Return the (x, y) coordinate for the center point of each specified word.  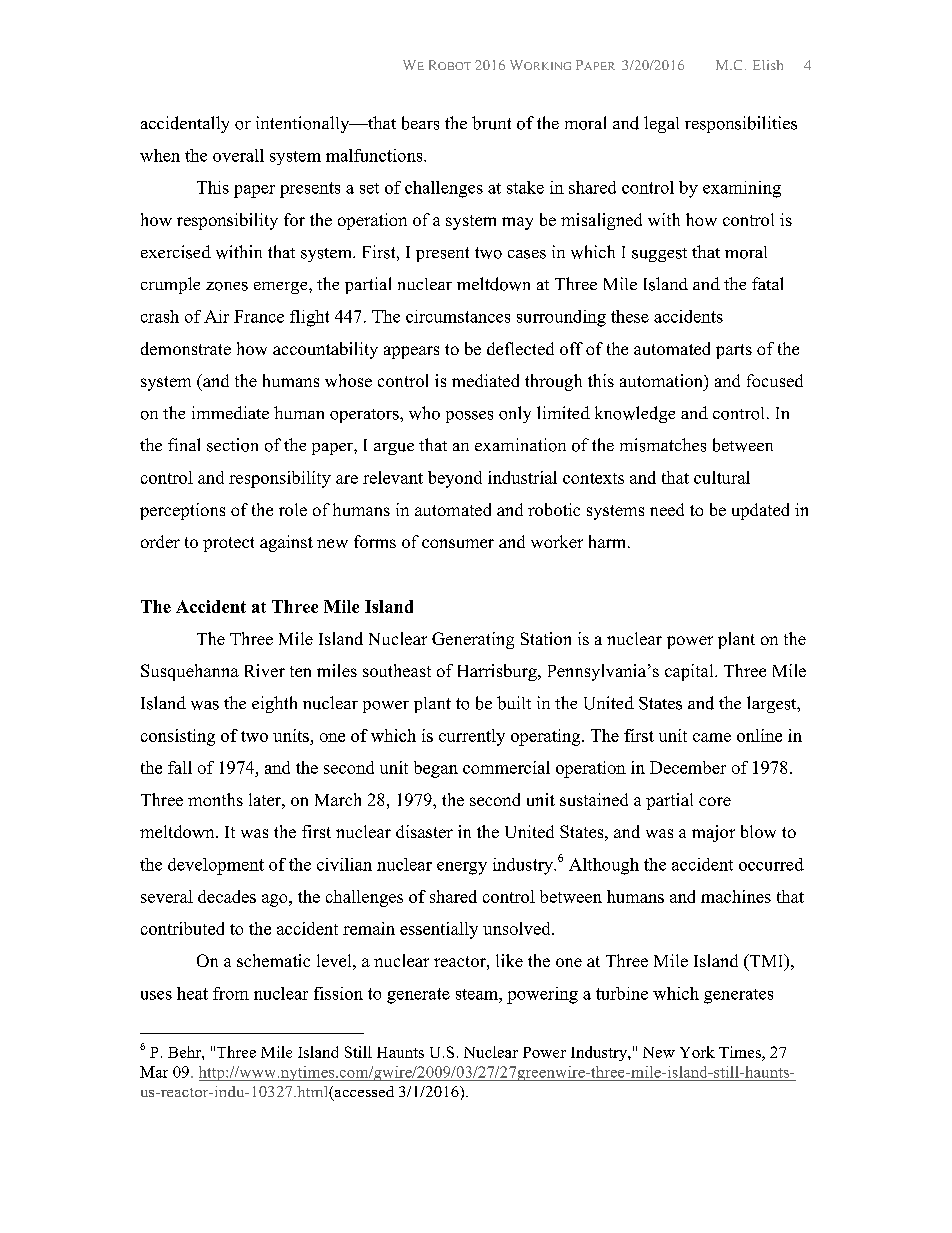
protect (228, 544)
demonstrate (186, 348)
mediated (485, 380)
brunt (491, 123)
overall (238, 155)
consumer (458, 543)
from (231, 993)
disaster (424, 831)
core (715, 801)
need (667, 509)
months (215, 799)
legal (661, 124)
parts (734, 351)
